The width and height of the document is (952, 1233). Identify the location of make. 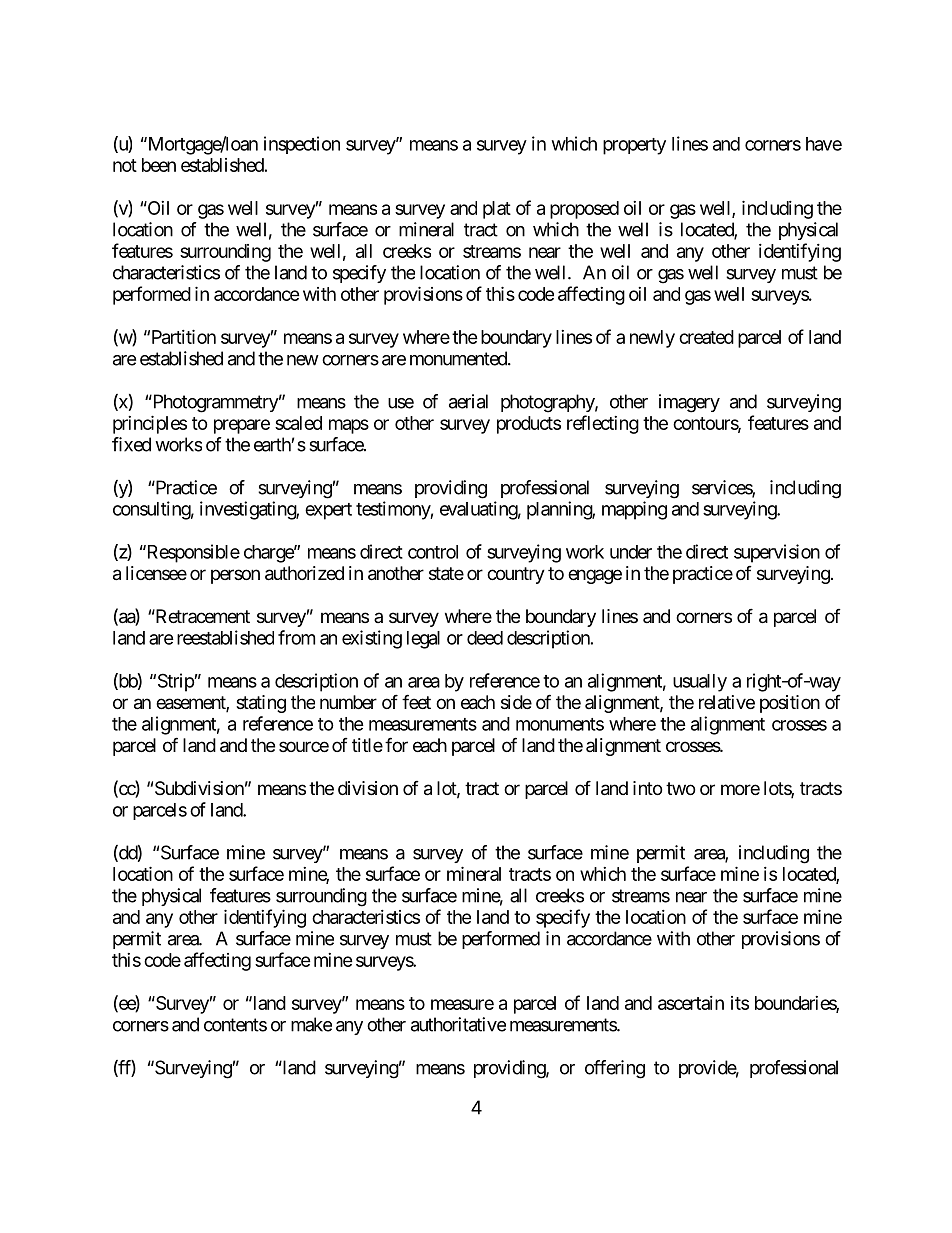
(311, 1024).
